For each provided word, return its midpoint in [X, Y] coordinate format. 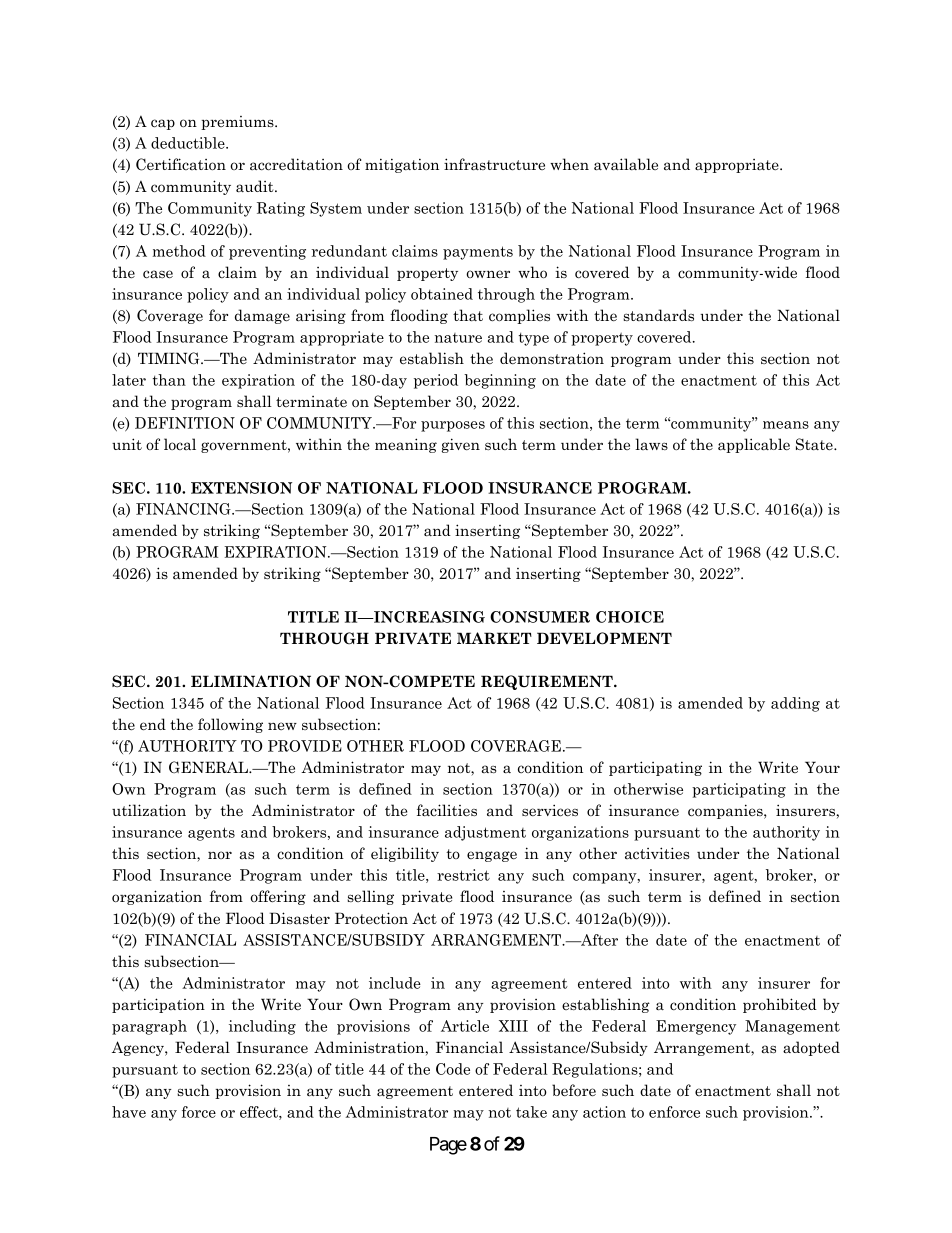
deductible [189, 143]
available [626, 164]
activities [657, 853]
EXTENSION [241, 488]
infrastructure [494, 164]
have [129, 1112]
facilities [447, 810]
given [461, 445]
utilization [149, 810]
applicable [754, 445]
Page [448, 1146]
